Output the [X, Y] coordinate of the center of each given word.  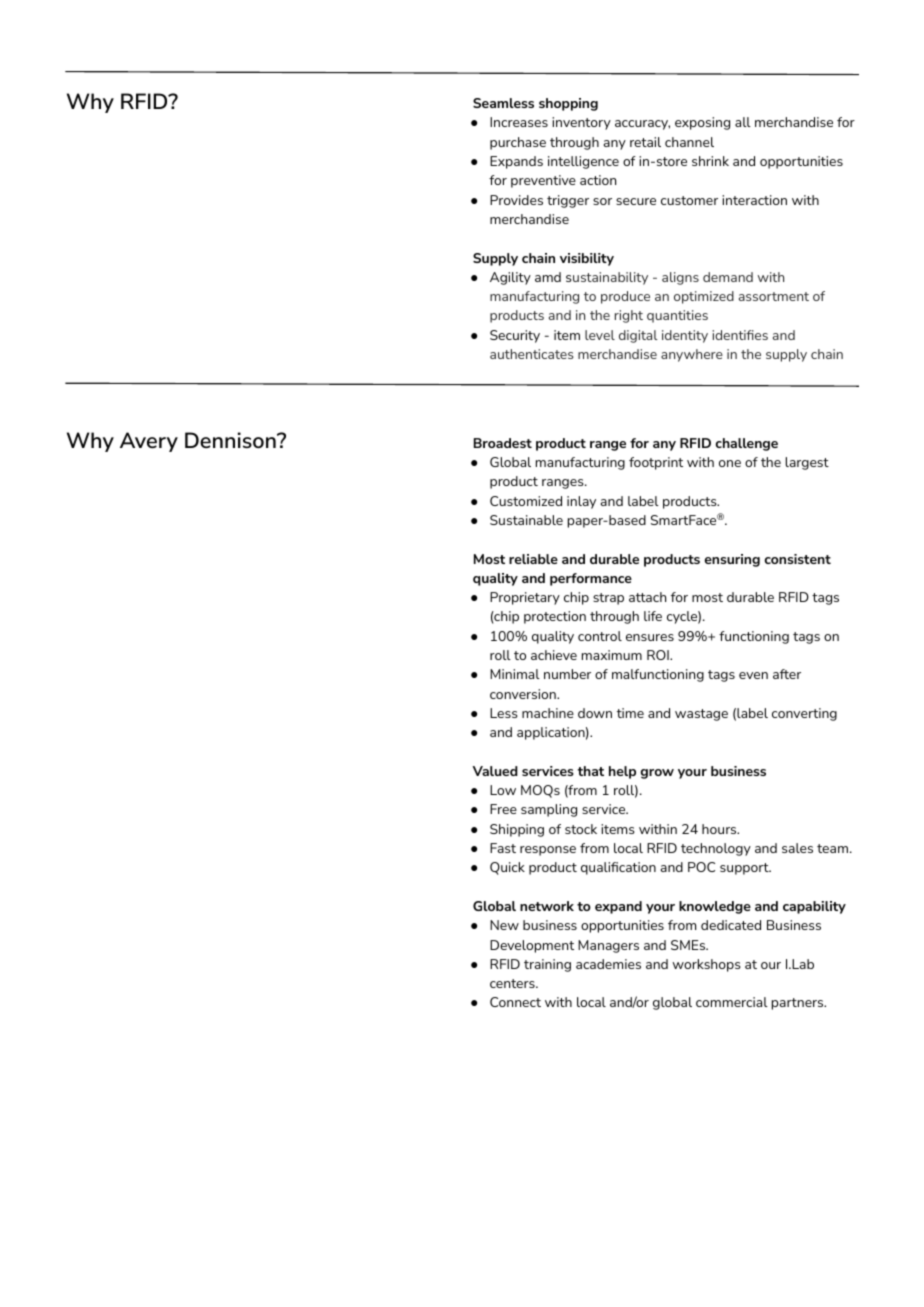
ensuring [732, 560]
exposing [702, 123]
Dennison [231, 440]
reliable [533, 559]
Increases [519, 122]
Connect [515, 1002]
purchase [518, 143]
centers [513, 983]
